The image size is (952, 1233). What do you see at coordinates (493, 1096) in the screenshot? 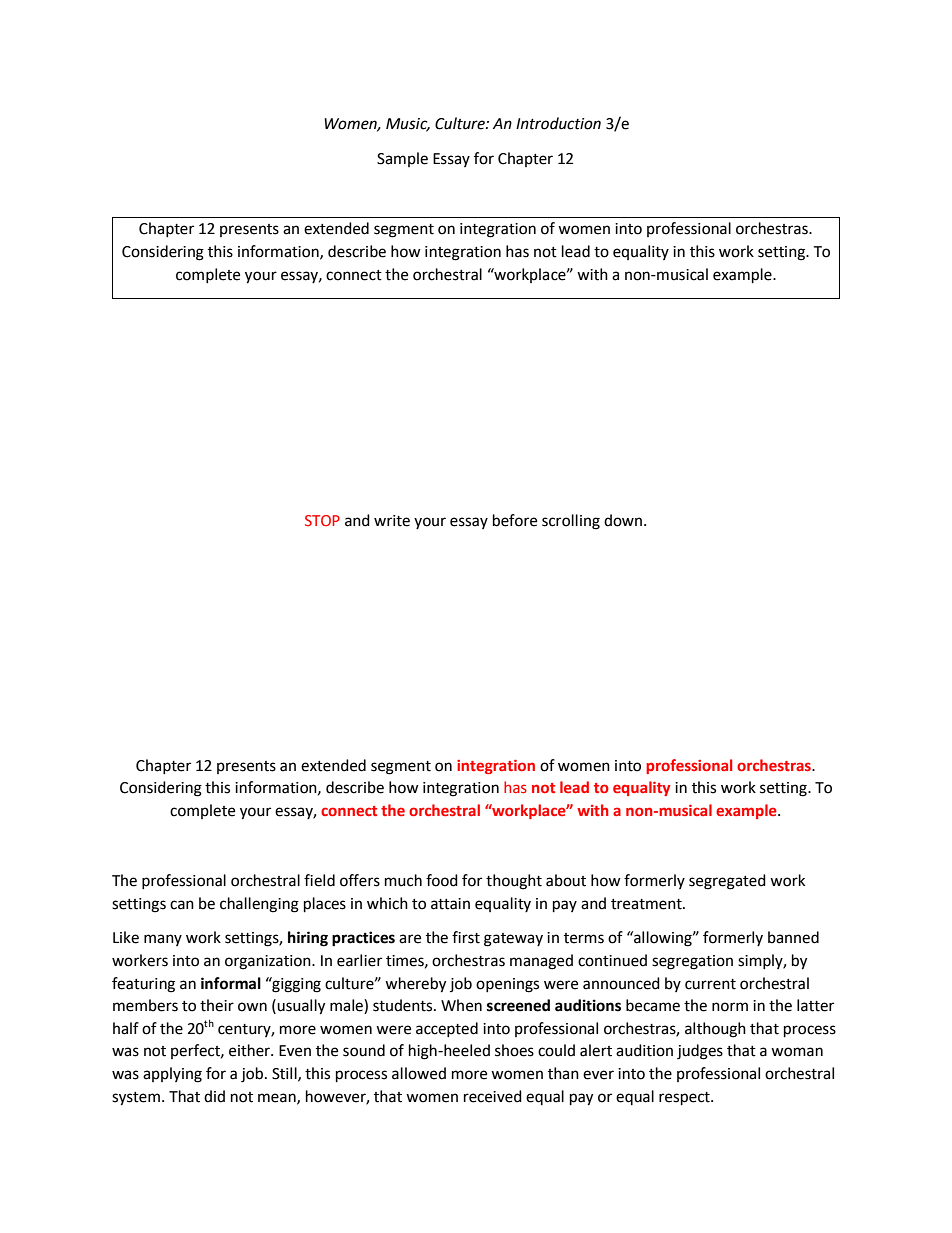
I see `received` at bounding box center [493, 1096].
